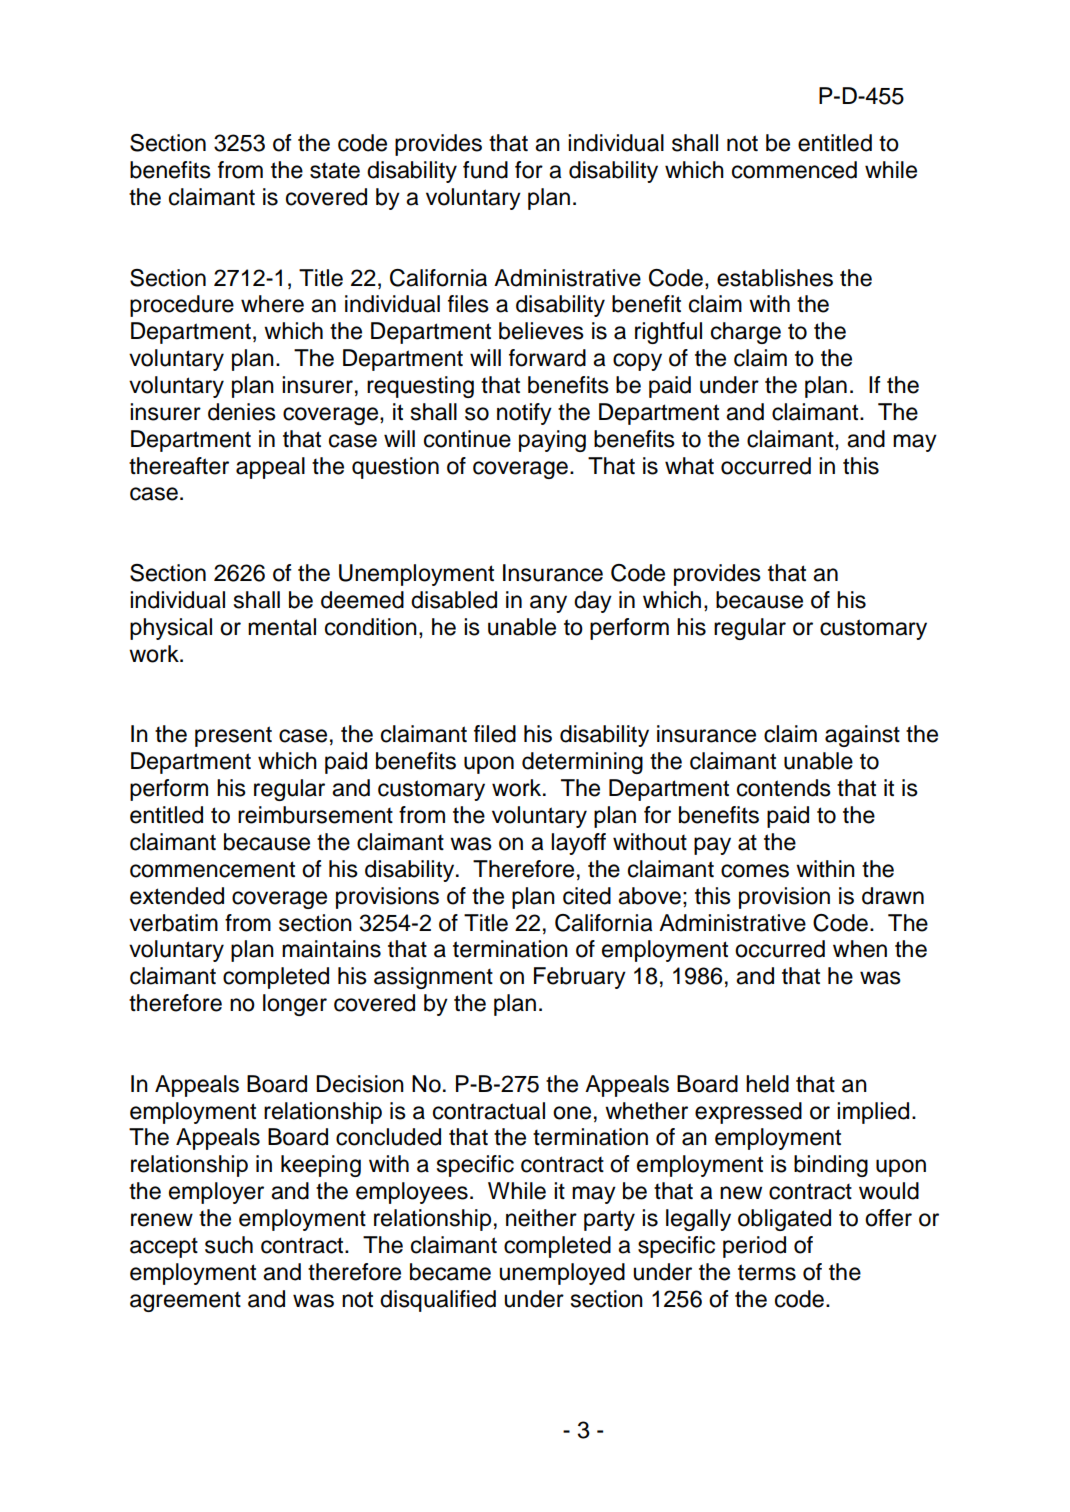 This image has width=1070, height=1512. What do you see at coordinates (794, 170) in the image?
I see `commenced` at bounding box center [794, 170].
